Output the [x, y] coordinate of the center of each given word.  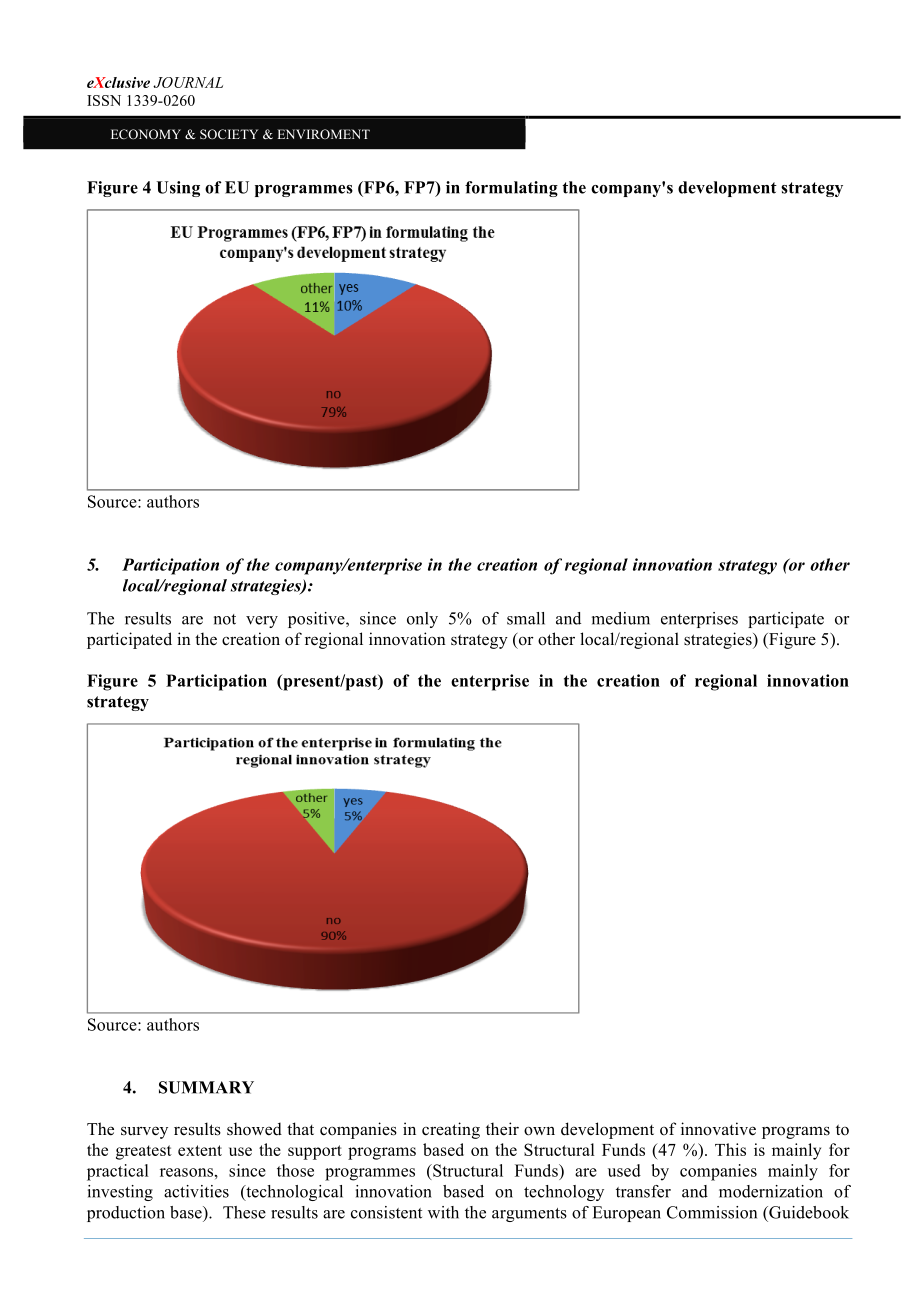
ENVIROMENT [323, 134]
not [225, 619]
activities [196, 1191]
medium [621, 618]
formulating [511, 189]
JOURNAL [188, 82]
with [443, 1212]
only [422, 620]
